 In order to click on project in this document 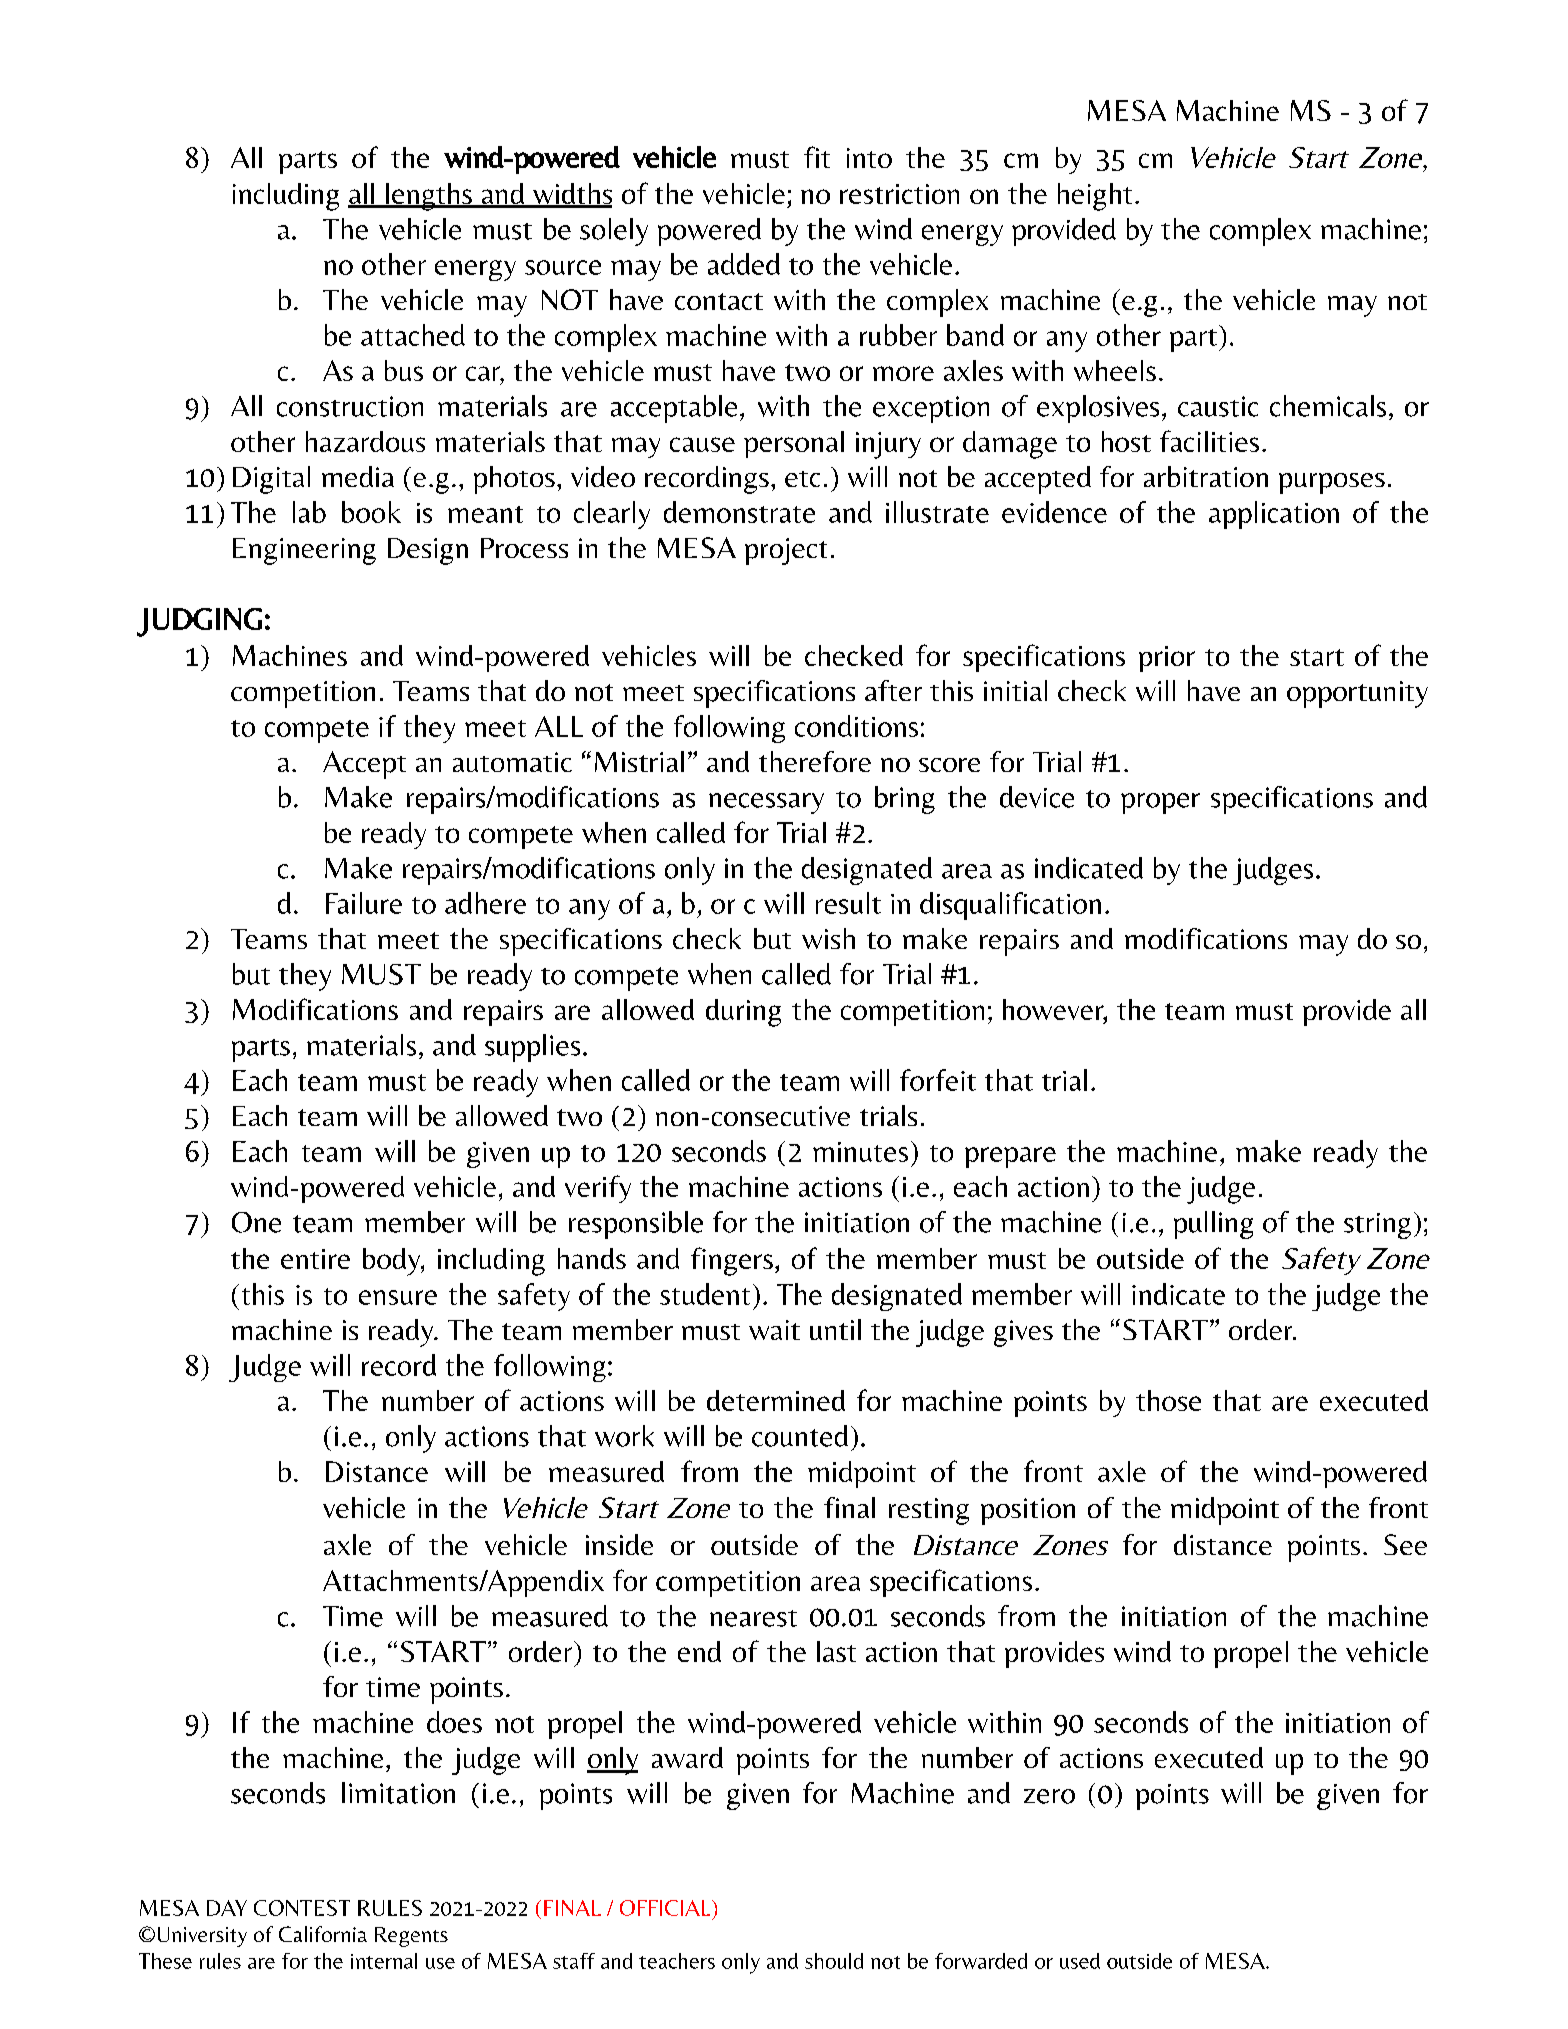, I will do `click(786, 551)`.
